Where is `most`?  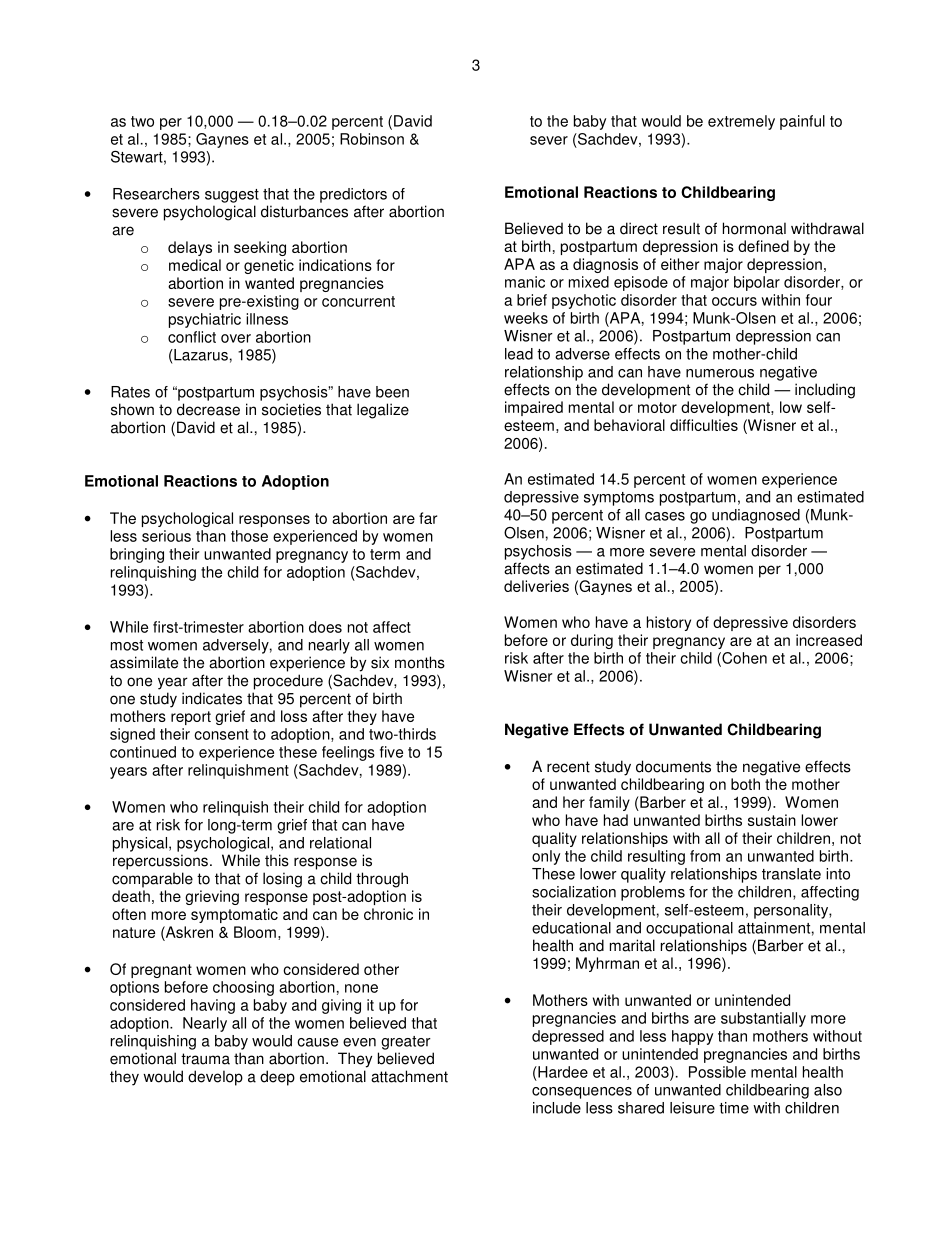 most is located at coordinates (127, 645).
